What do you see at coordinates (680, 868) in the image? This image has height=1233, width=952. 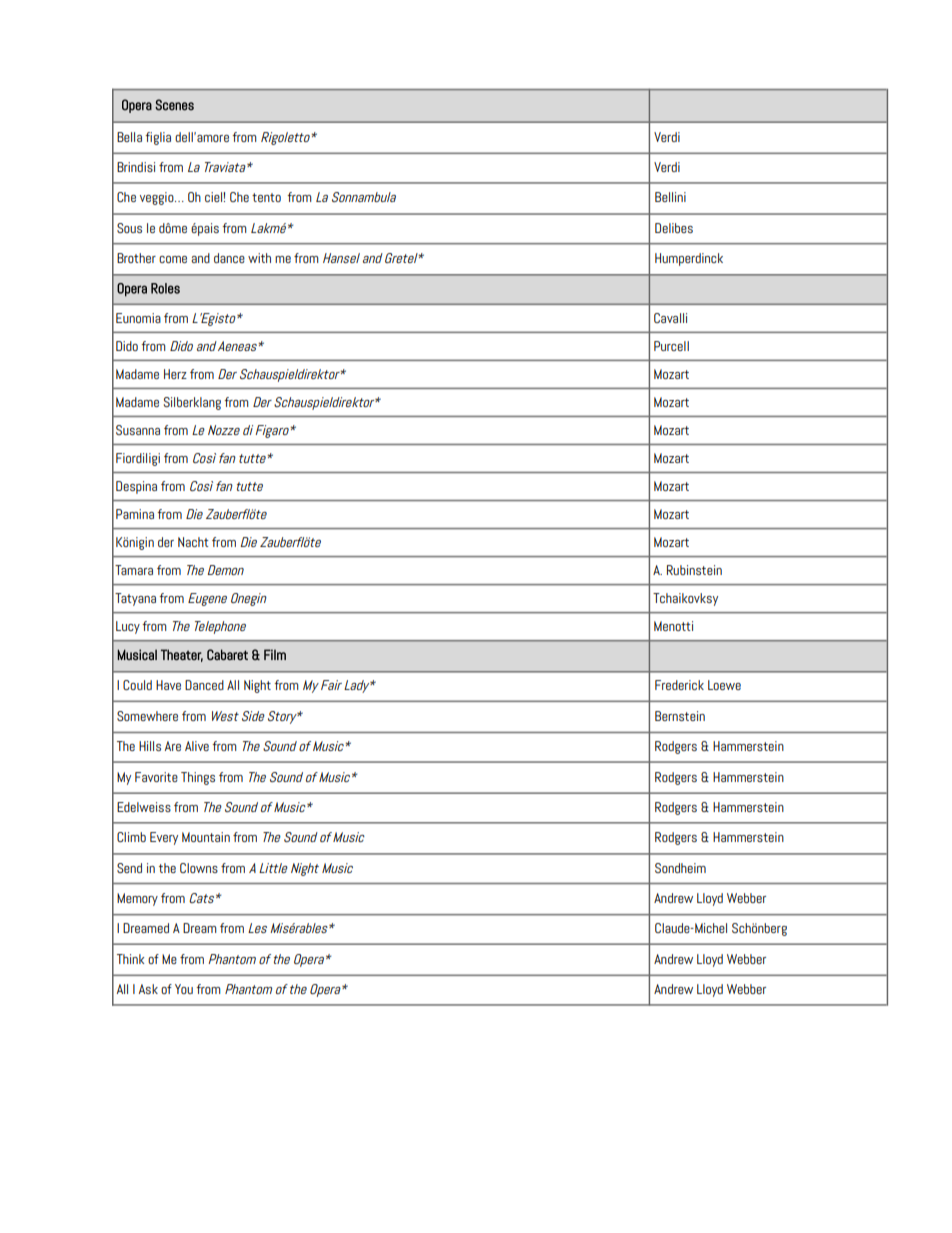 I see `Sondheim` at bounding box center [680, 868].
